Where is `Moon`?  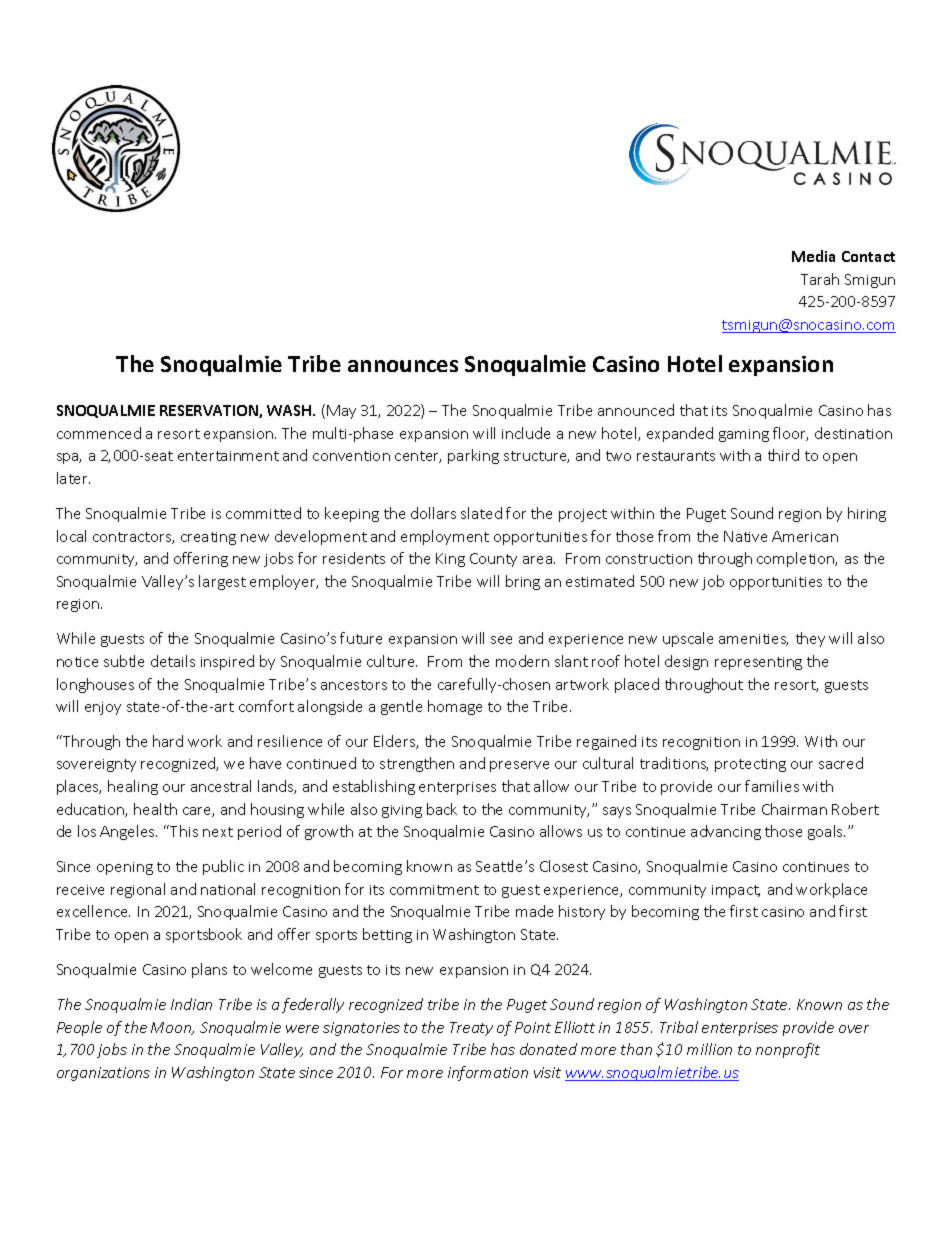
Moon is located at coordinates (172, 1028).
